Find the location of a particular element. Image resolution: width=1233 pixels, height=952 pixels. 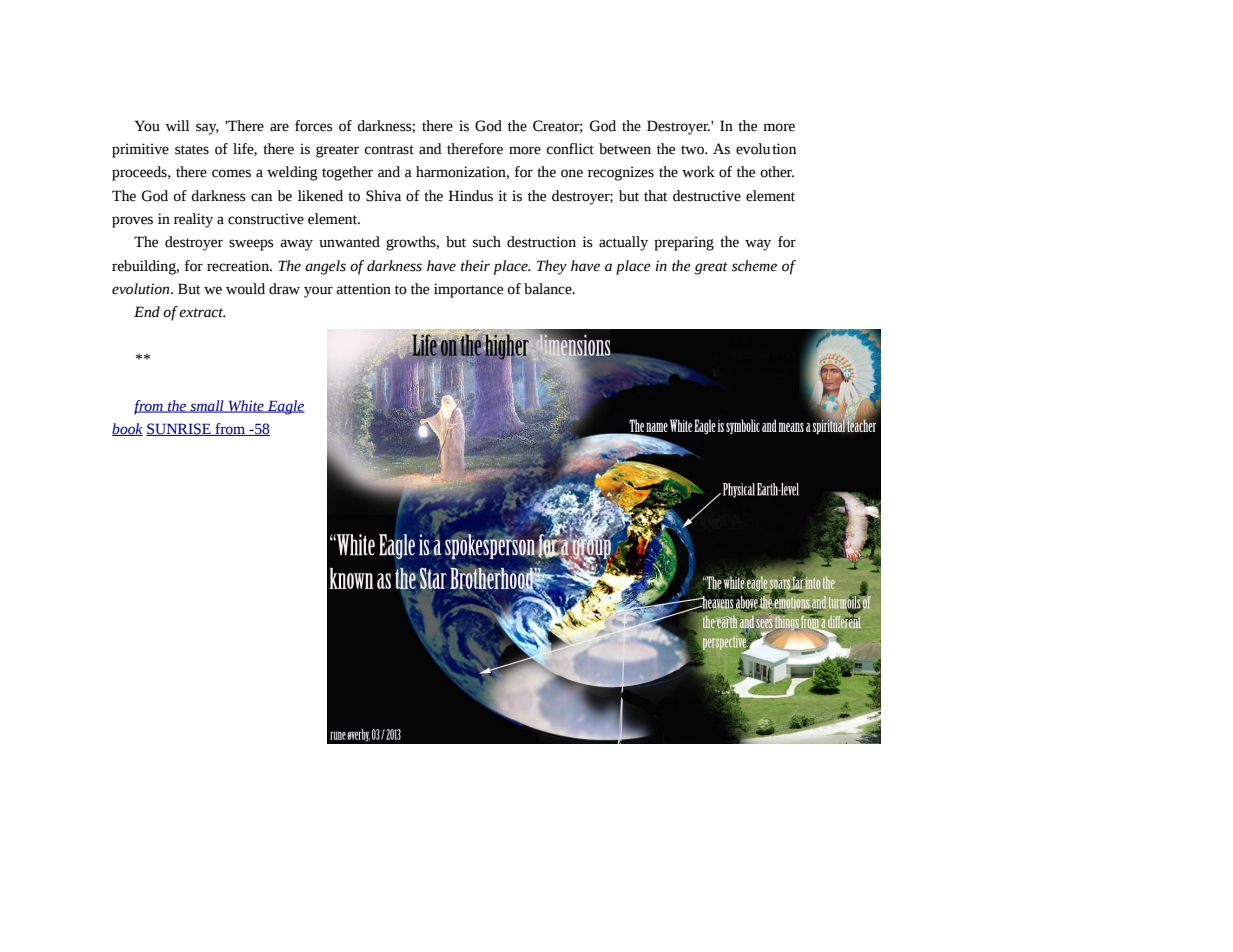

their is located at coordinates (475, 266).
